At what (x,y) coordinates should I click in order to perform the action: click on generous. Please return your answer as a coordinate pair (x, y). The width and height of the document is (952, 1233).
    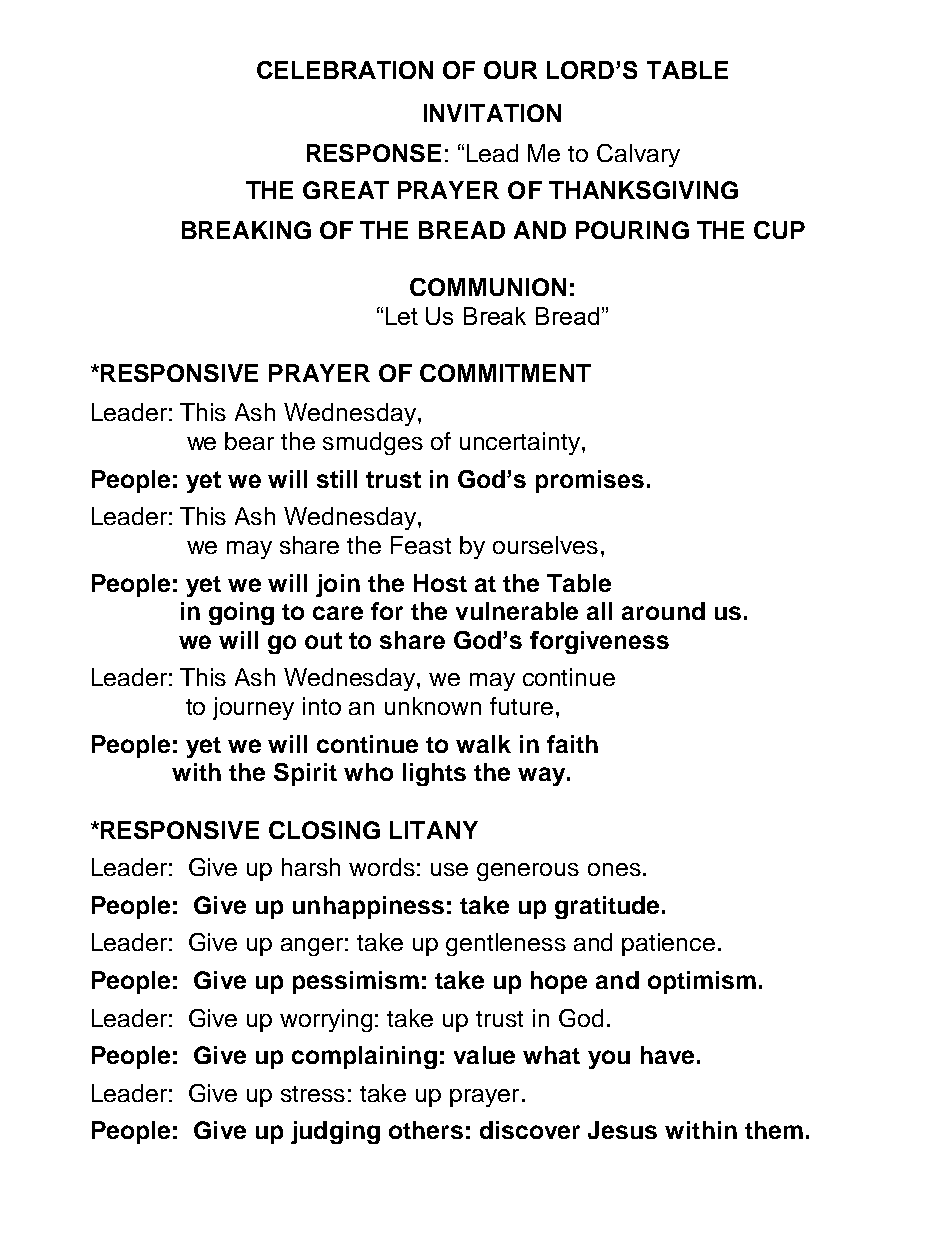
    Looking at the image, I should click on (528, 872).
